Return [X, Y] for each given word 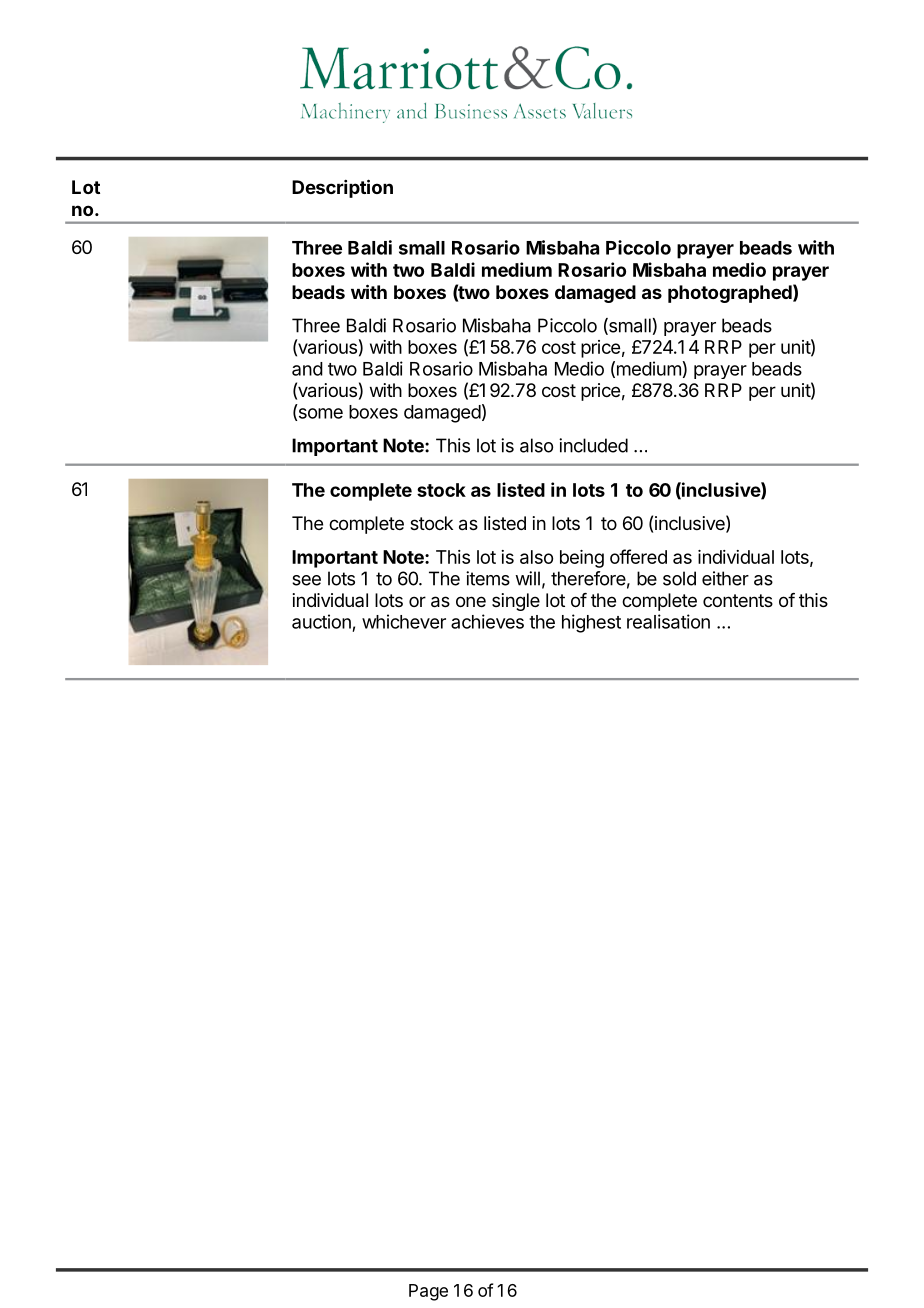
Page [428, 1292]
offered [638, 556]
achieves [487, 621]
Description [342, 188]
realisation [668, 621]
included [593, 445]
